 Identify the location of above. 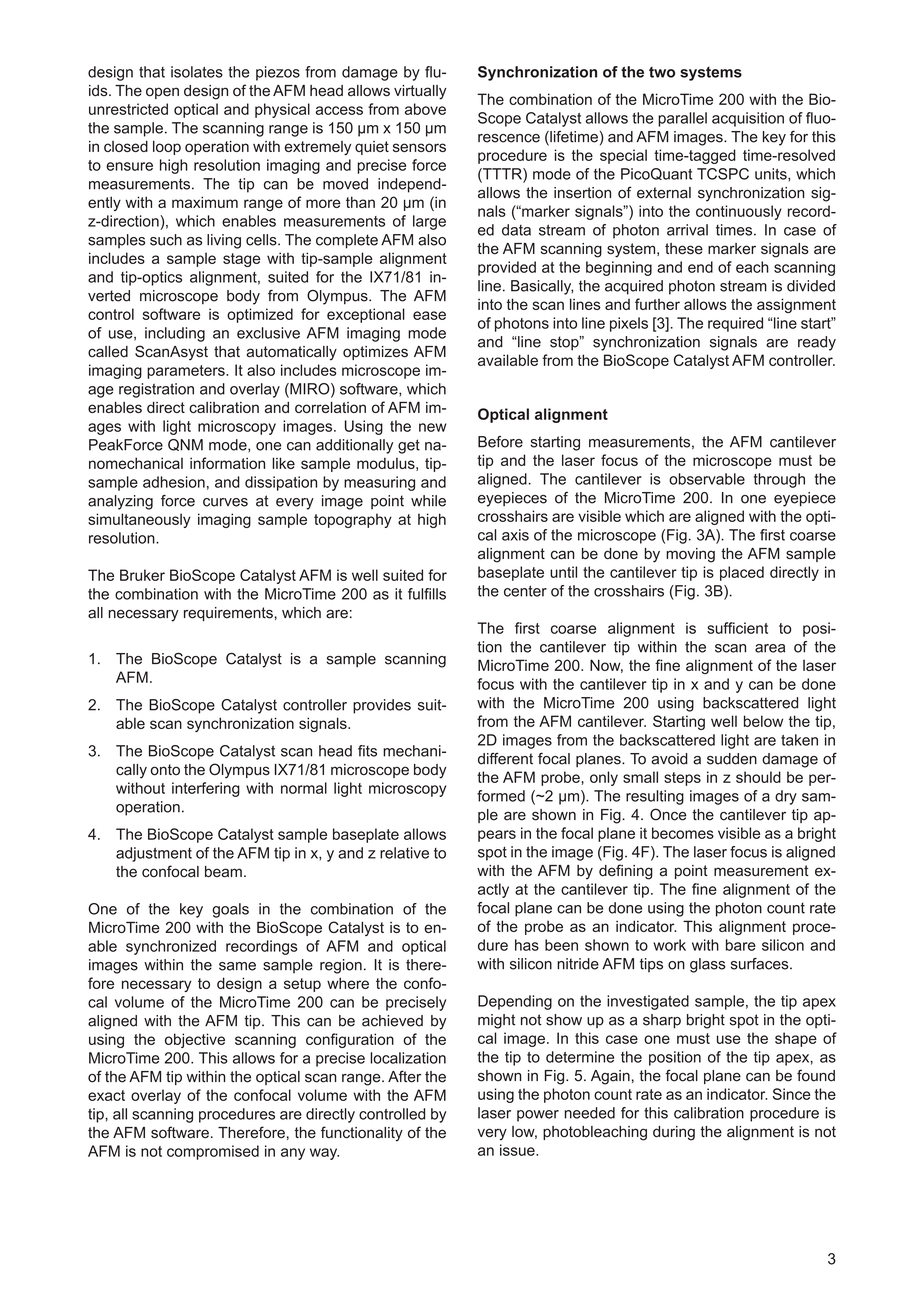
(425, 109).
